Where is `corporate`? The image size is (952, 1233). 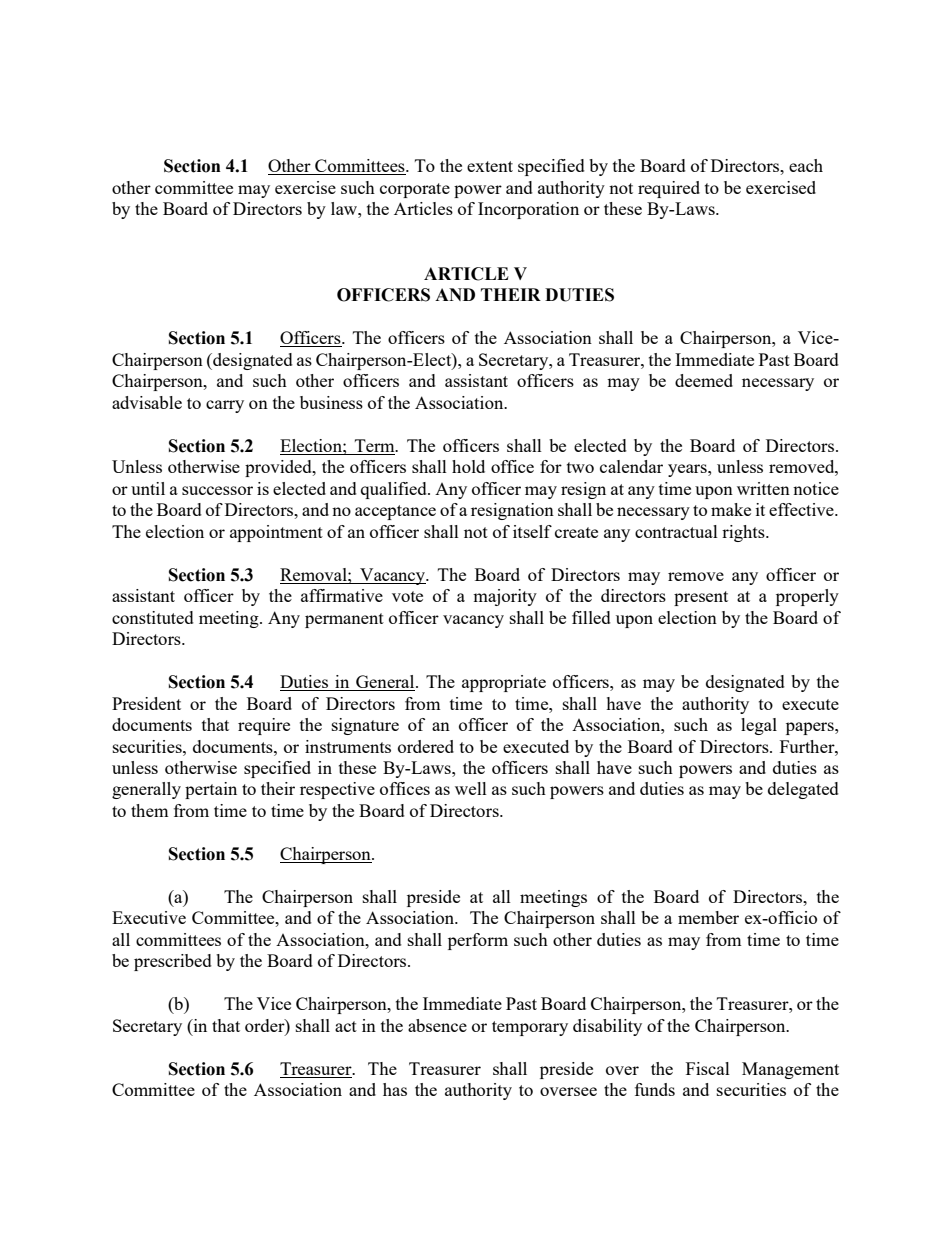
corporate is located at coordinates (415, 190).
